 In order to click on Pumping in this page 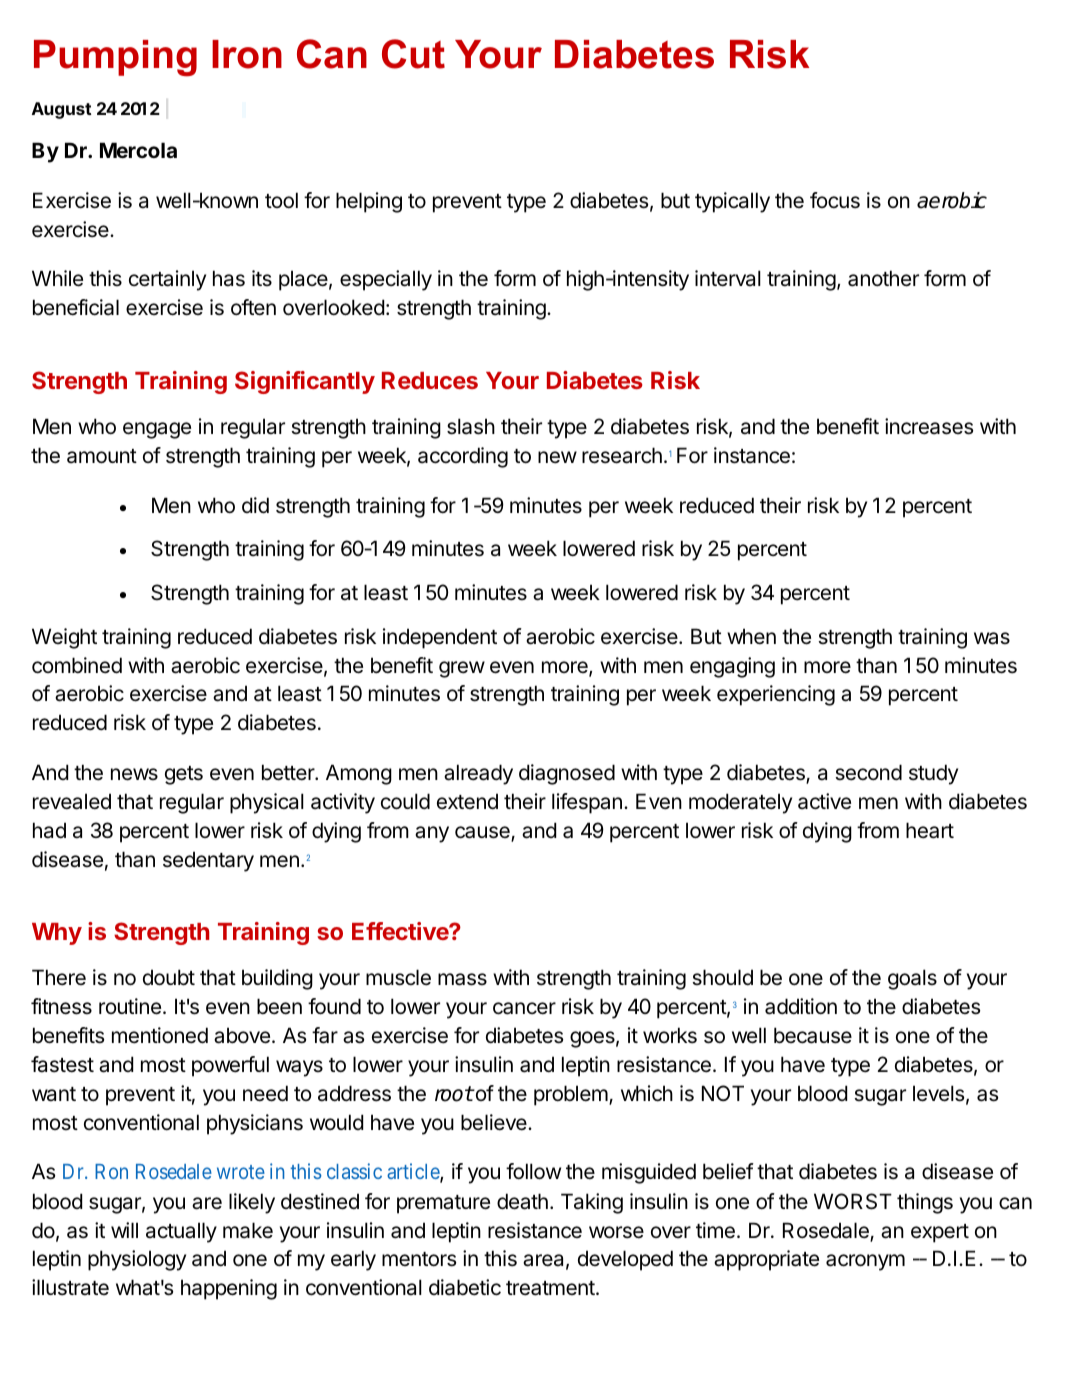, I will do `click(115, 58)`.
